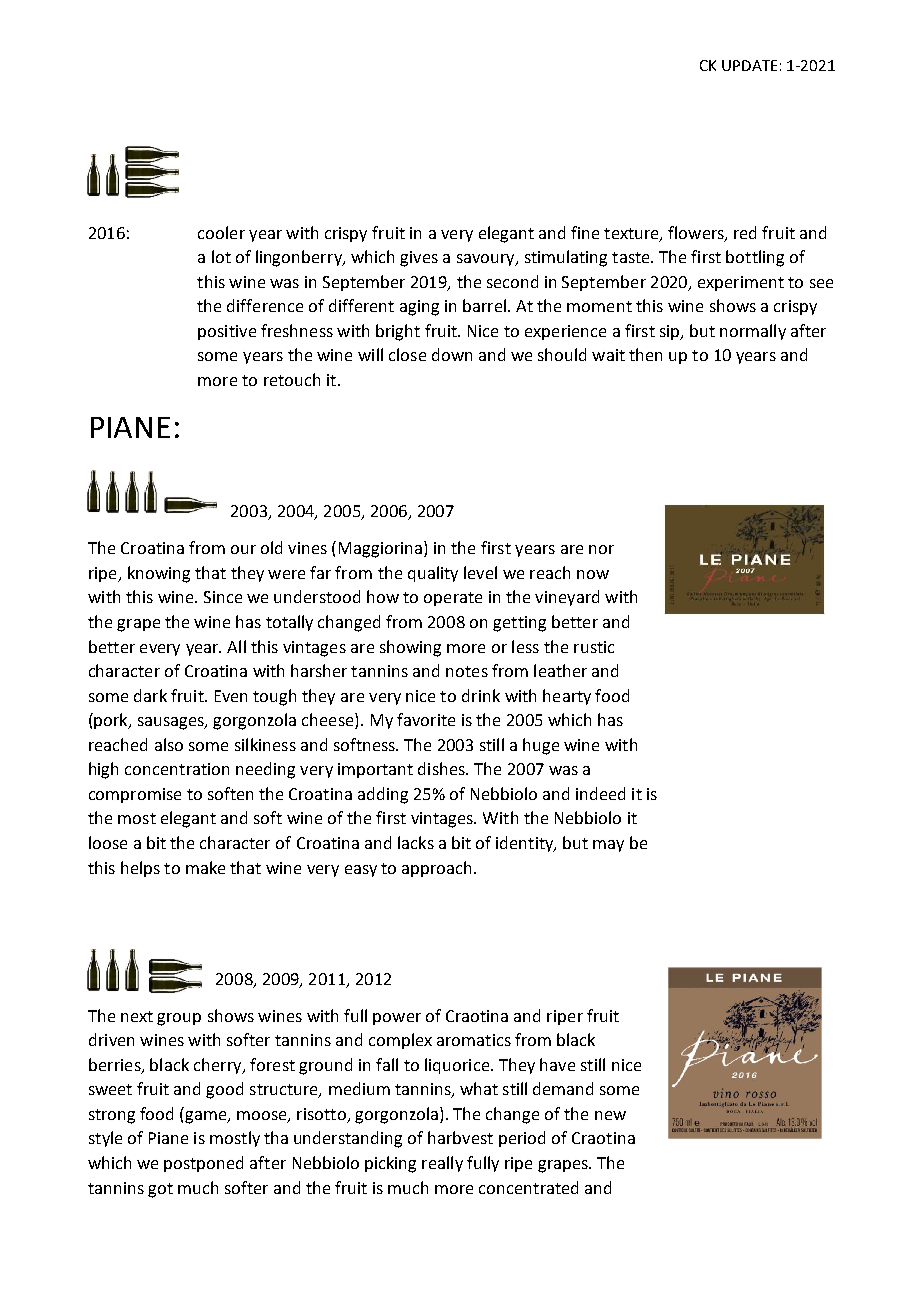 The height and width of the screenshot is (1308, 924). Describe the element at coordinates (442, 1164) in the screenshot. I see `really` at that location.
